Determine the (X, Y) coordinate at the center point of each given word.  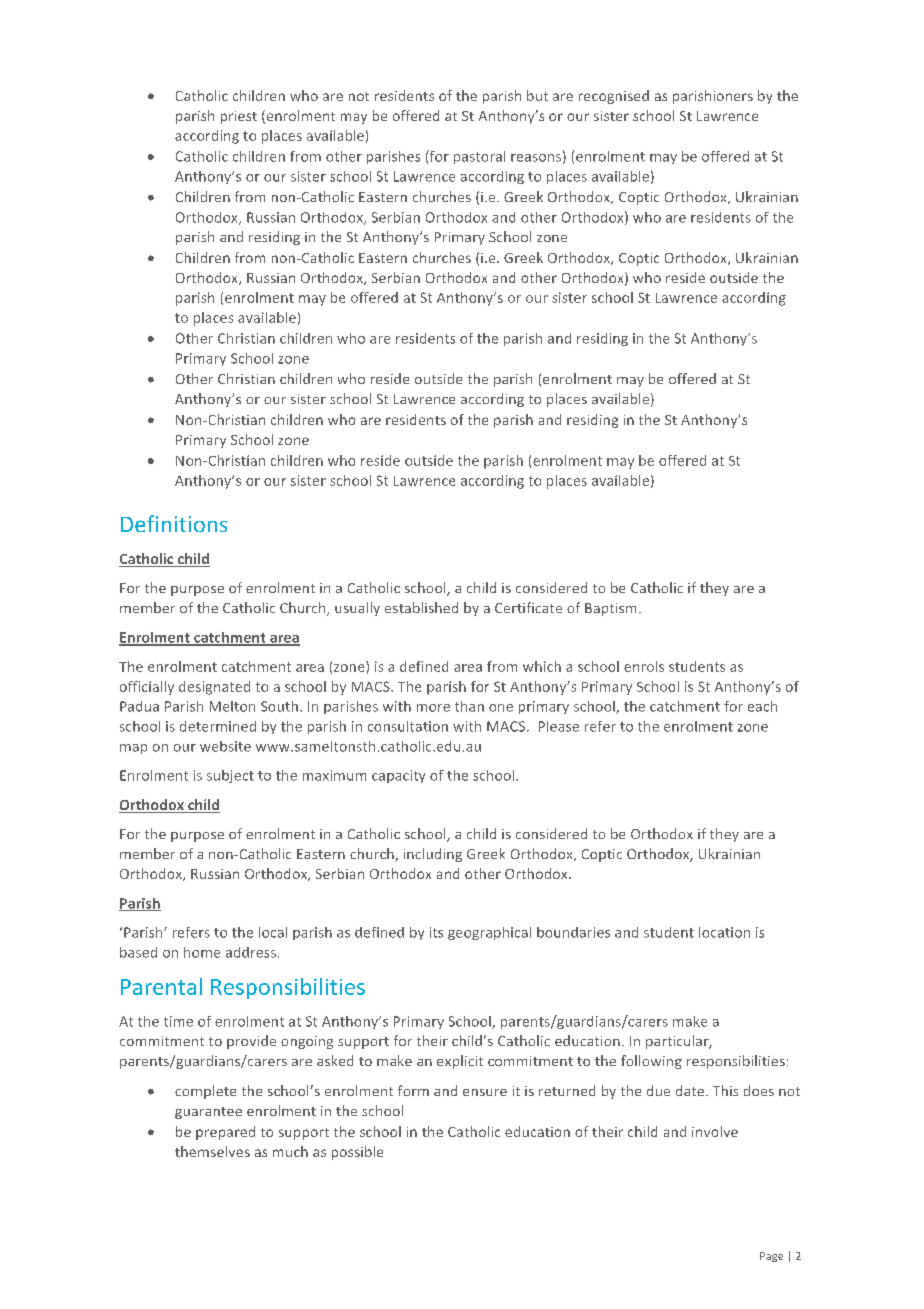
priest (239, 117)
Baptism (610, 609)
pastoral (479, 157)
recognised (614, 97)
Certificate (528, 607)
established (421, 607)
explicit (460, 1062)
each (762, 706)
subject (230, 776)
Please (559, 726)
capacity (398, 776)
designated (214, 688)
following (651, 1062)
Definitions (174, 523)
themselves (212, 1151)
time (178, 1021)
